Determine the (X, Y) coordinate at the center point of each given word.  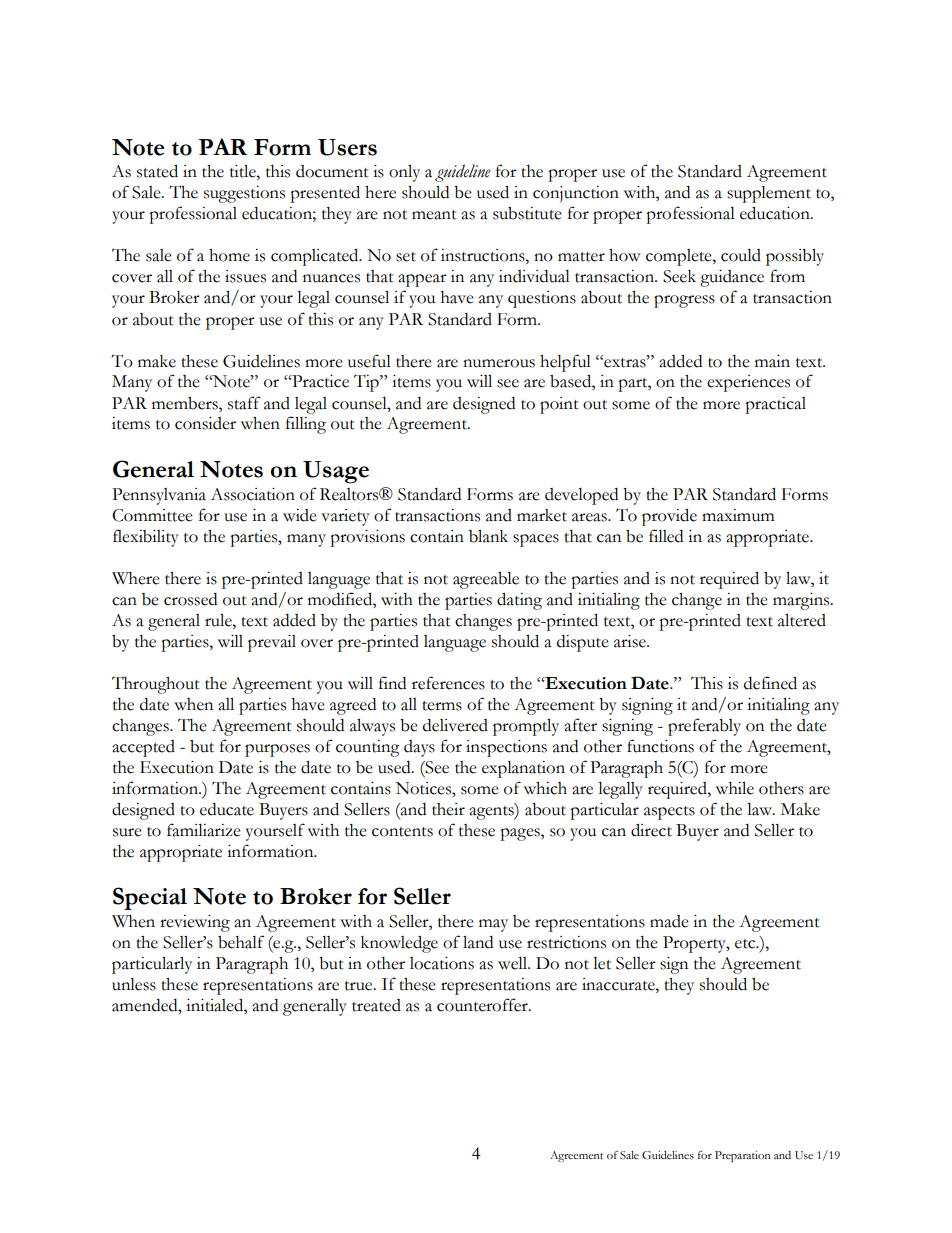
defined (770, 683)
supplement (769, 194)
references (448, 683)
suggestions (244, 194)
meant (434, 215)
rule (219, 620)
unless (134, 984)
